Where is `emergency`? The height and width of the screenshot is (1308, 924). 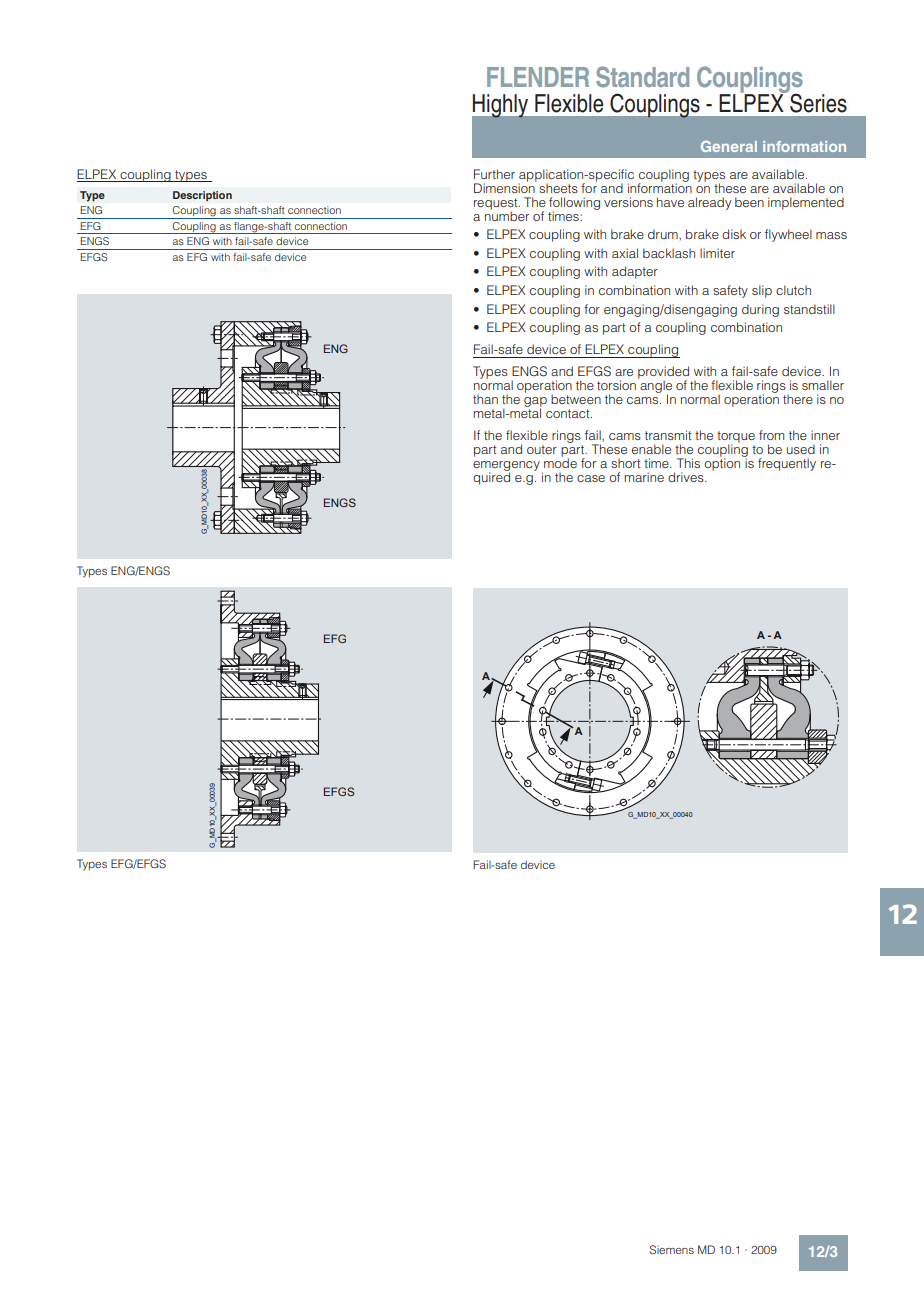
emergency is located at coordinates (506, 467).
